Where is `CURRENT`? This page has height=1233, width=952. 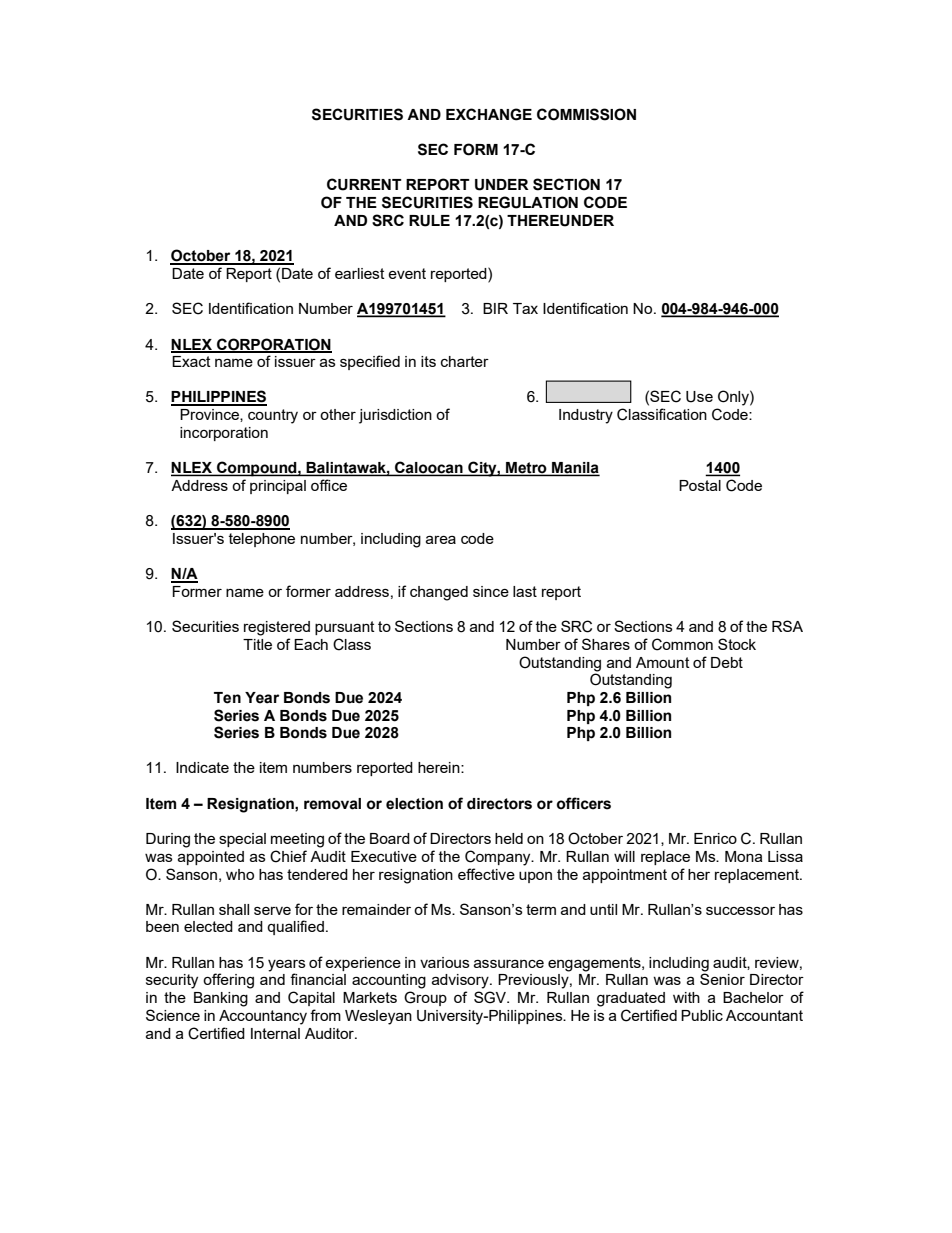
CURRENT is located at coordinates (364, 184).
